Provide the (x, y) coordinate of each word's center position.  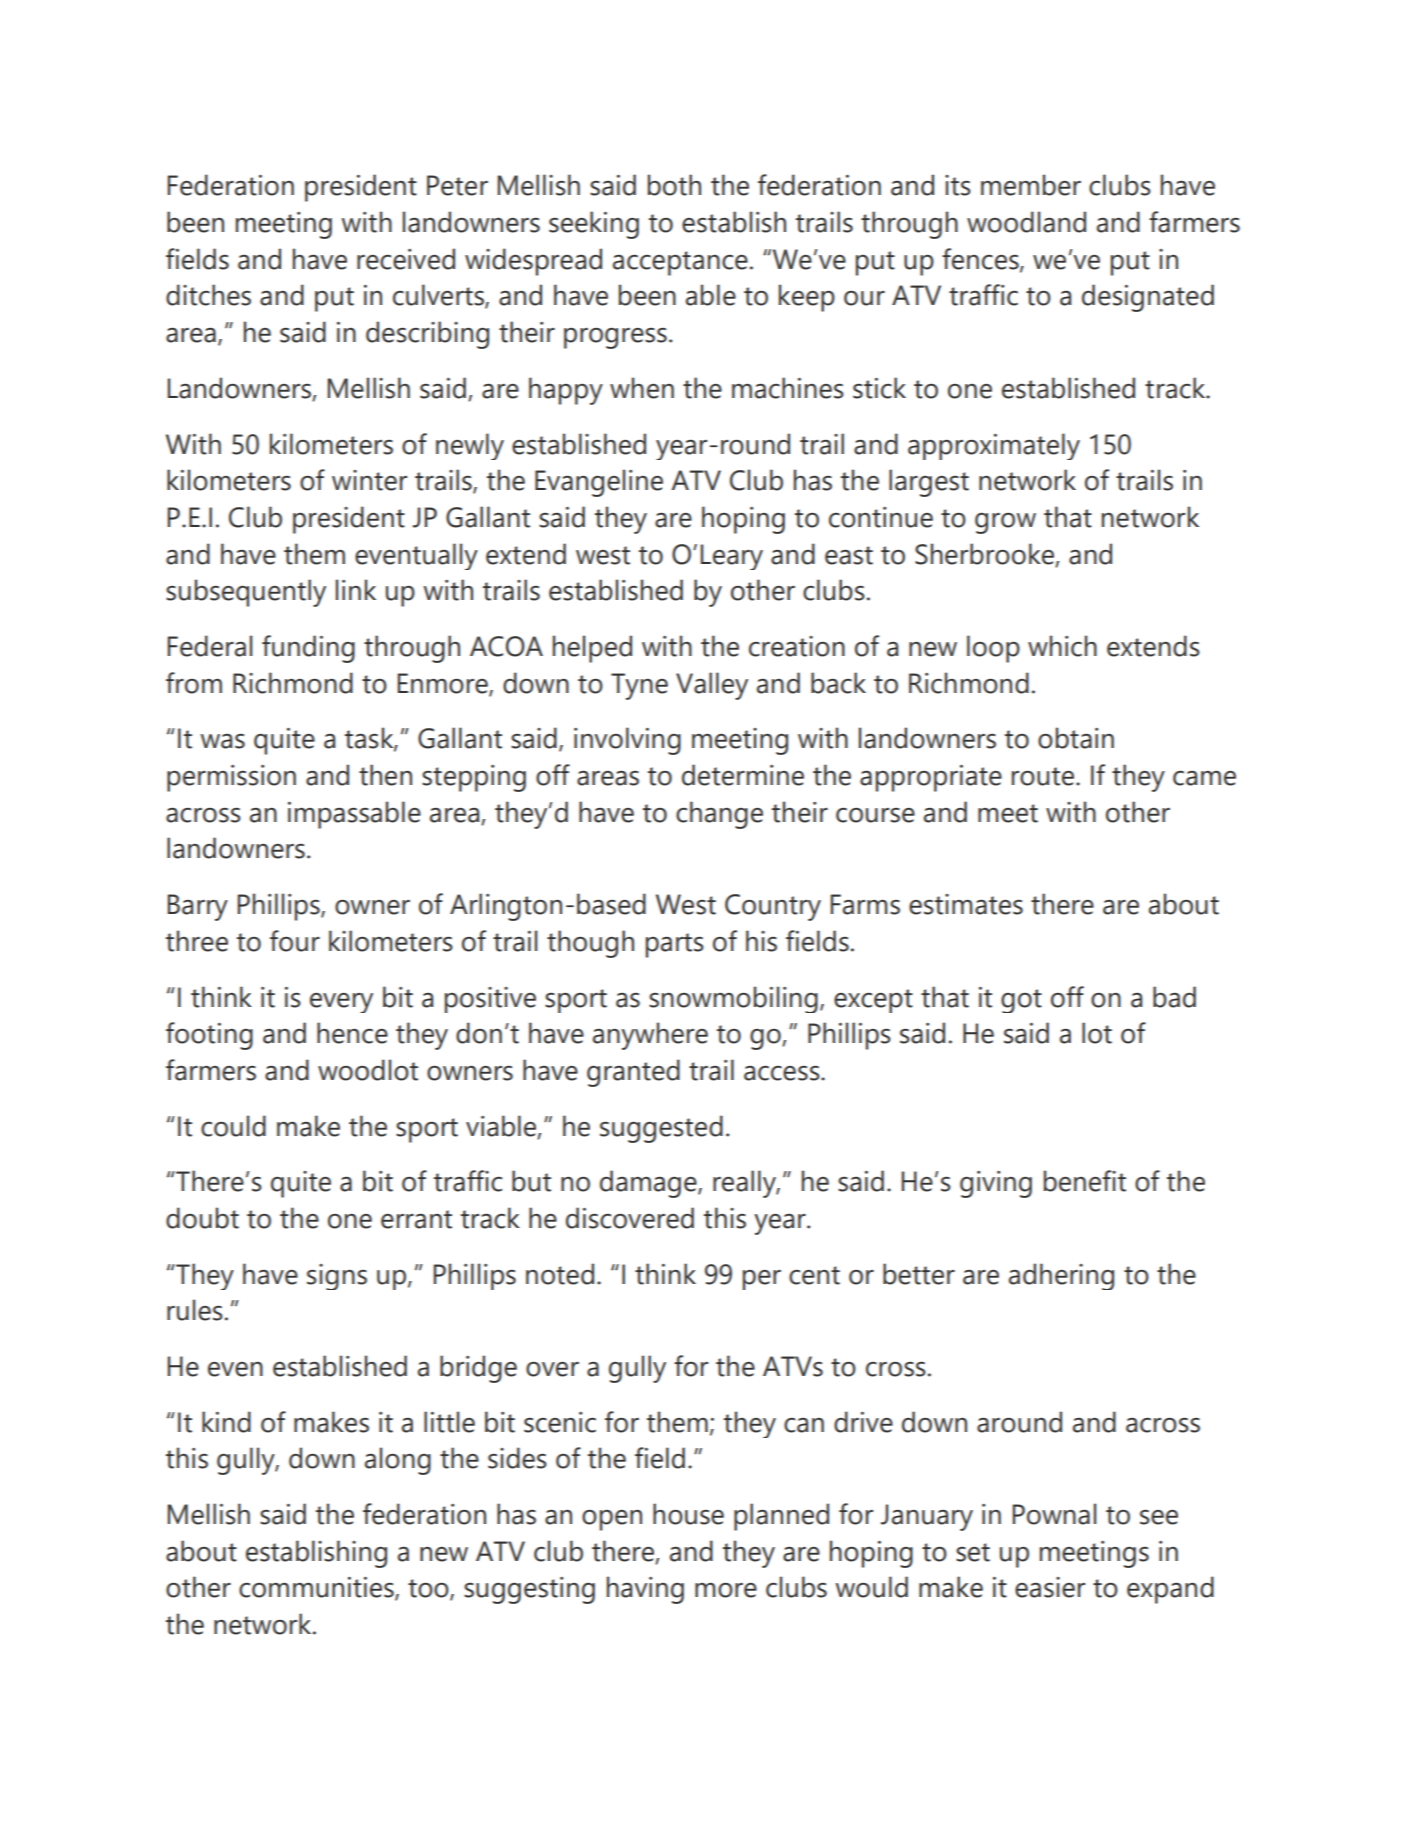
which (1062, 646)
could (233, 1126)
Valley (712, 686)
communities (317, 1588)
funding (308, 649)
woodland (1026, 222)
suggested (661, 1129)
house (688, 1514)
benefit (1085, 1181)
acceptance (680, 263)
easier (1050, 1587)
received (406, 259)
